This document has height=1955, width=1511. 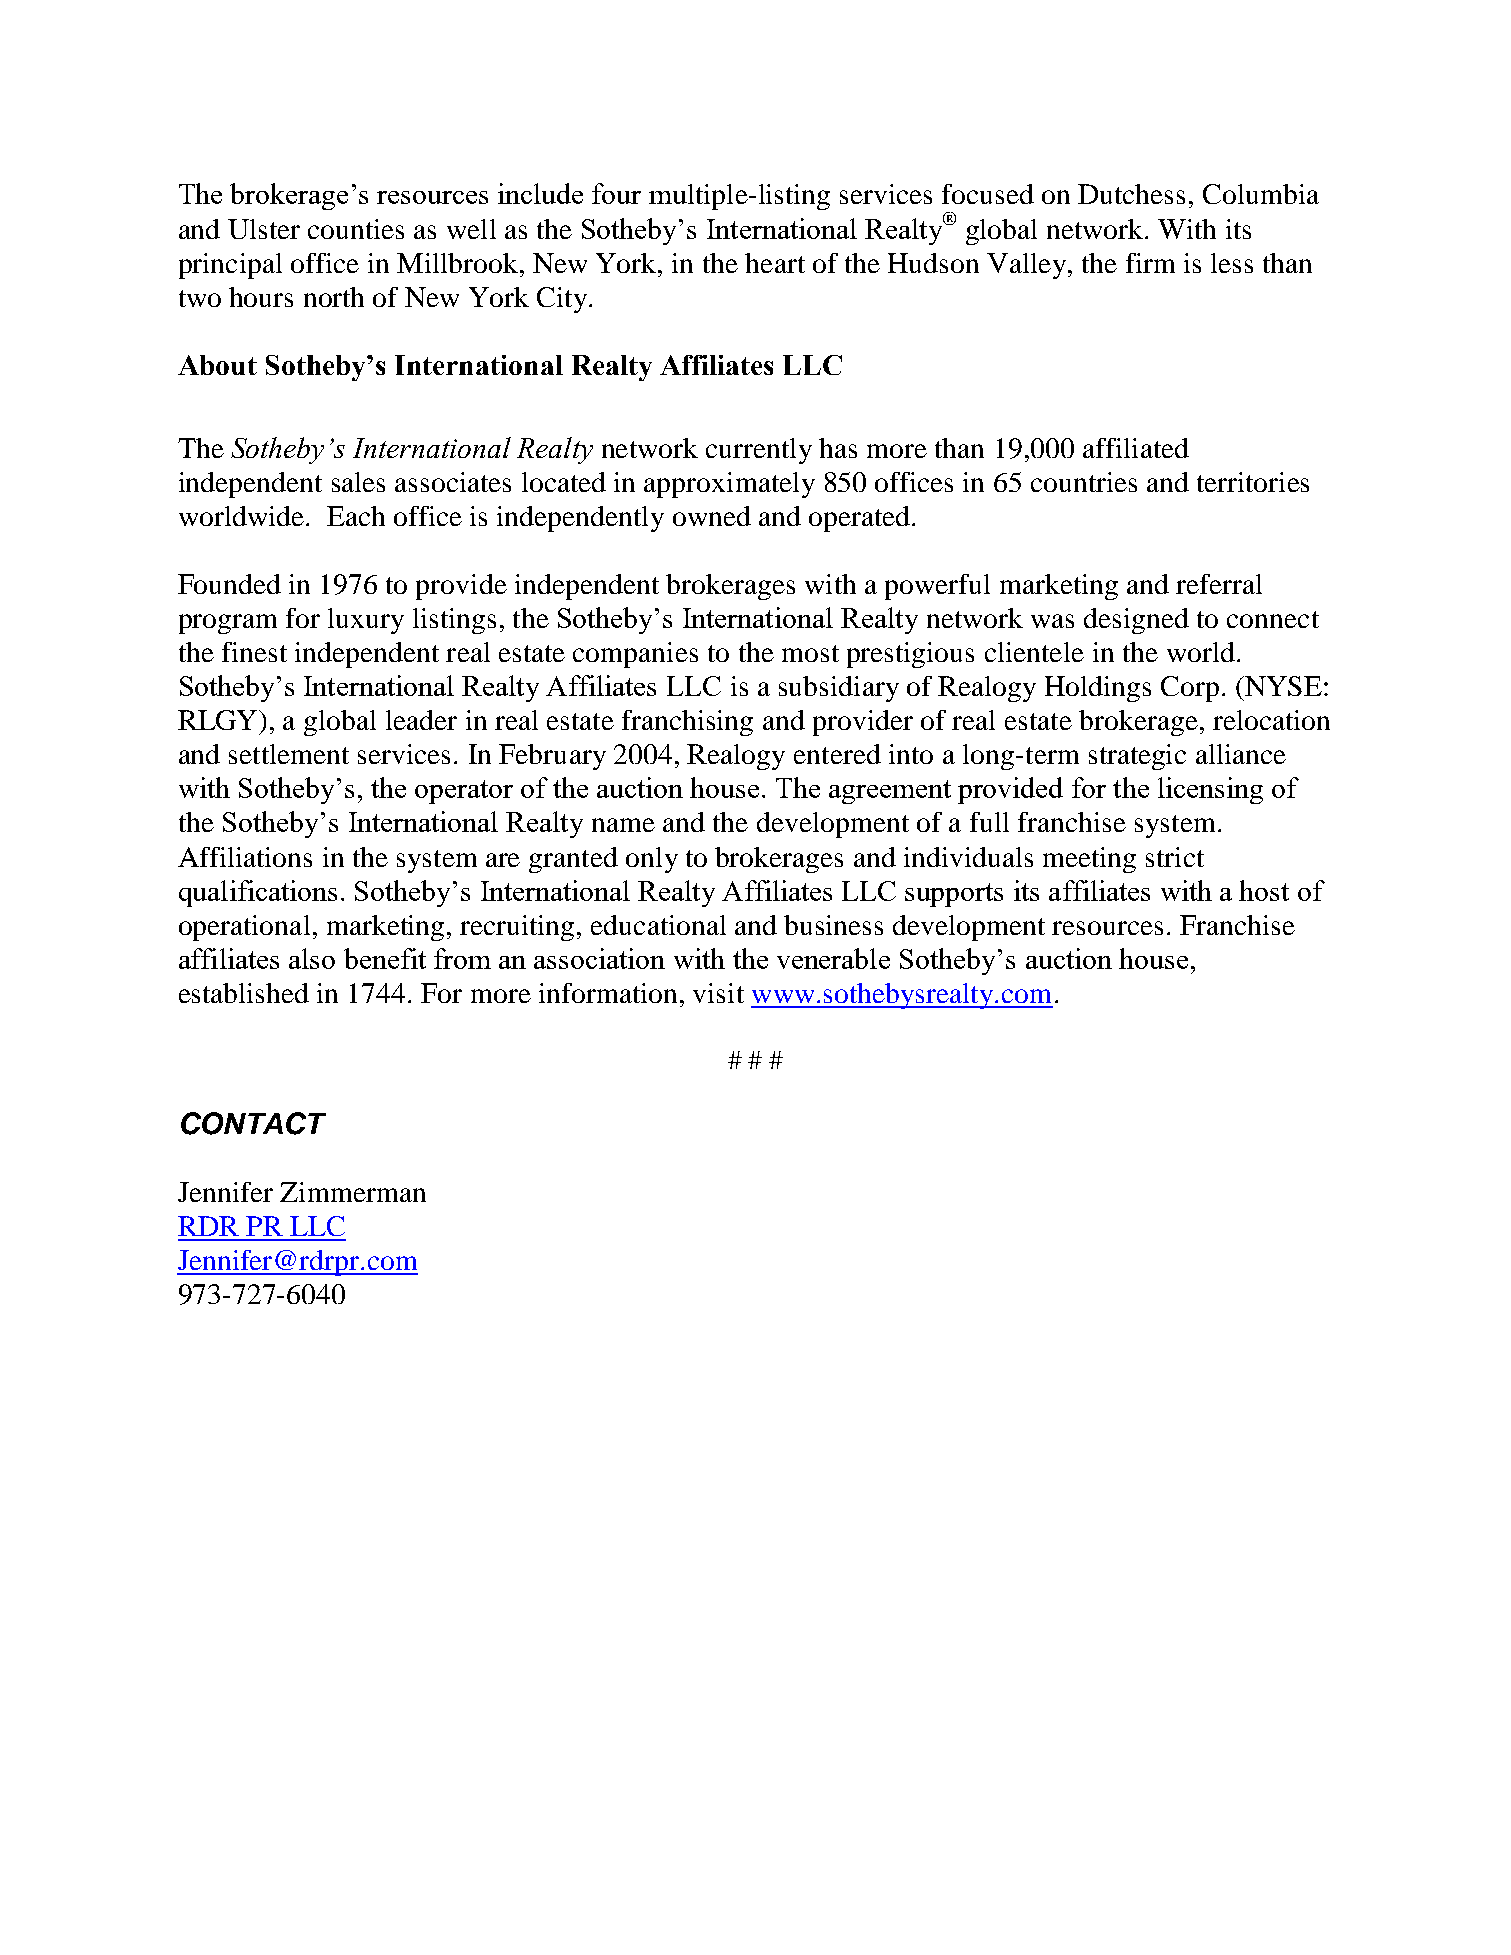 I want to click on firm, so click(x=1150, y=263).
